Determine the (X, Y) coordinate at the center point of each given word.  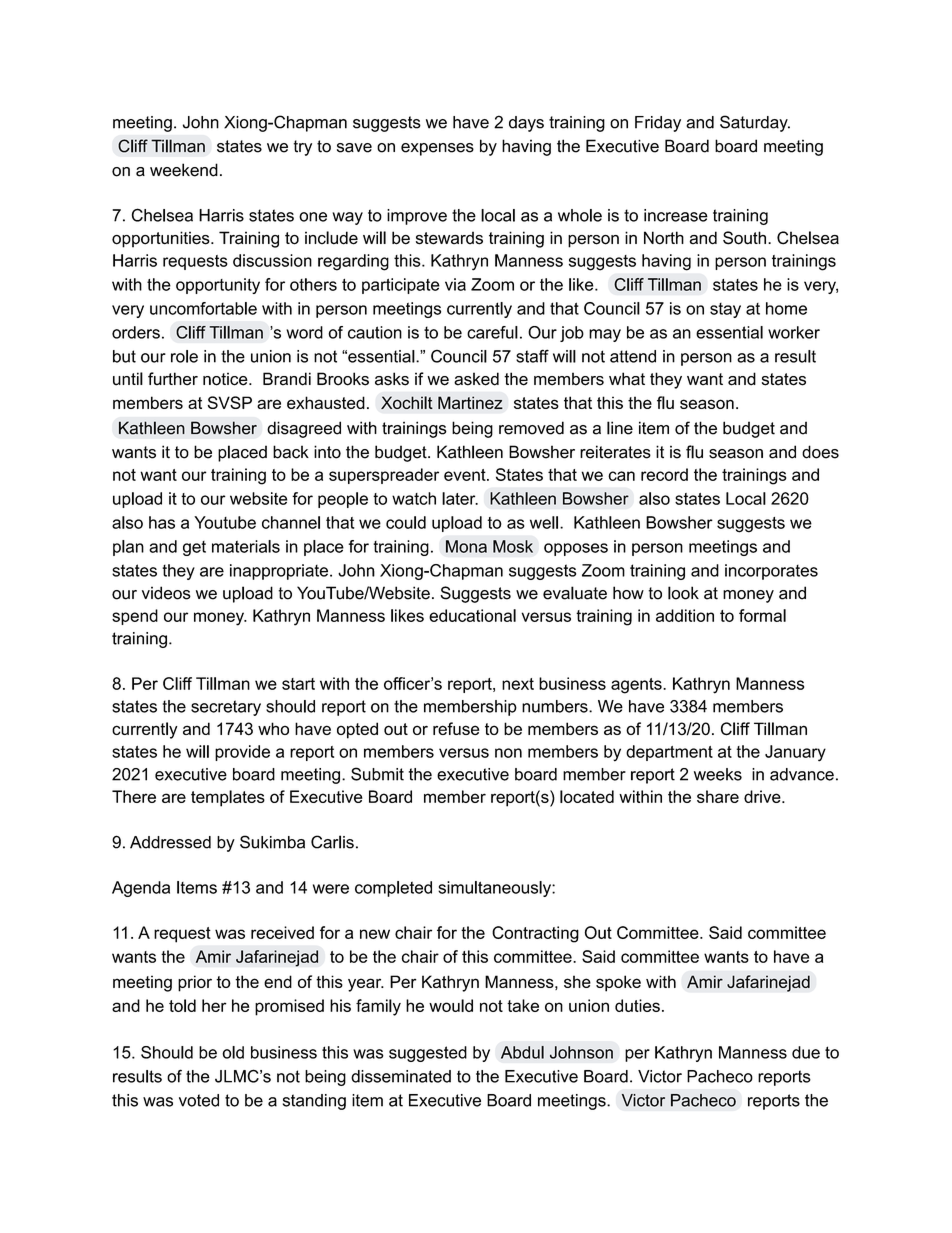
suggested (428, 1054)
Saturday (755, 123)
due (806, 1052)
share (718, 796)
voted (199, 1100)
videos (166, 593)
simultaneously (495, 889)
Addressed (170, 842)
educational (472, 615)
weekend (184, 170)
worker (794, 332)
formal (762, 615)
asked (476, 379)
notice (226, 379)
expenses (437, 149)
